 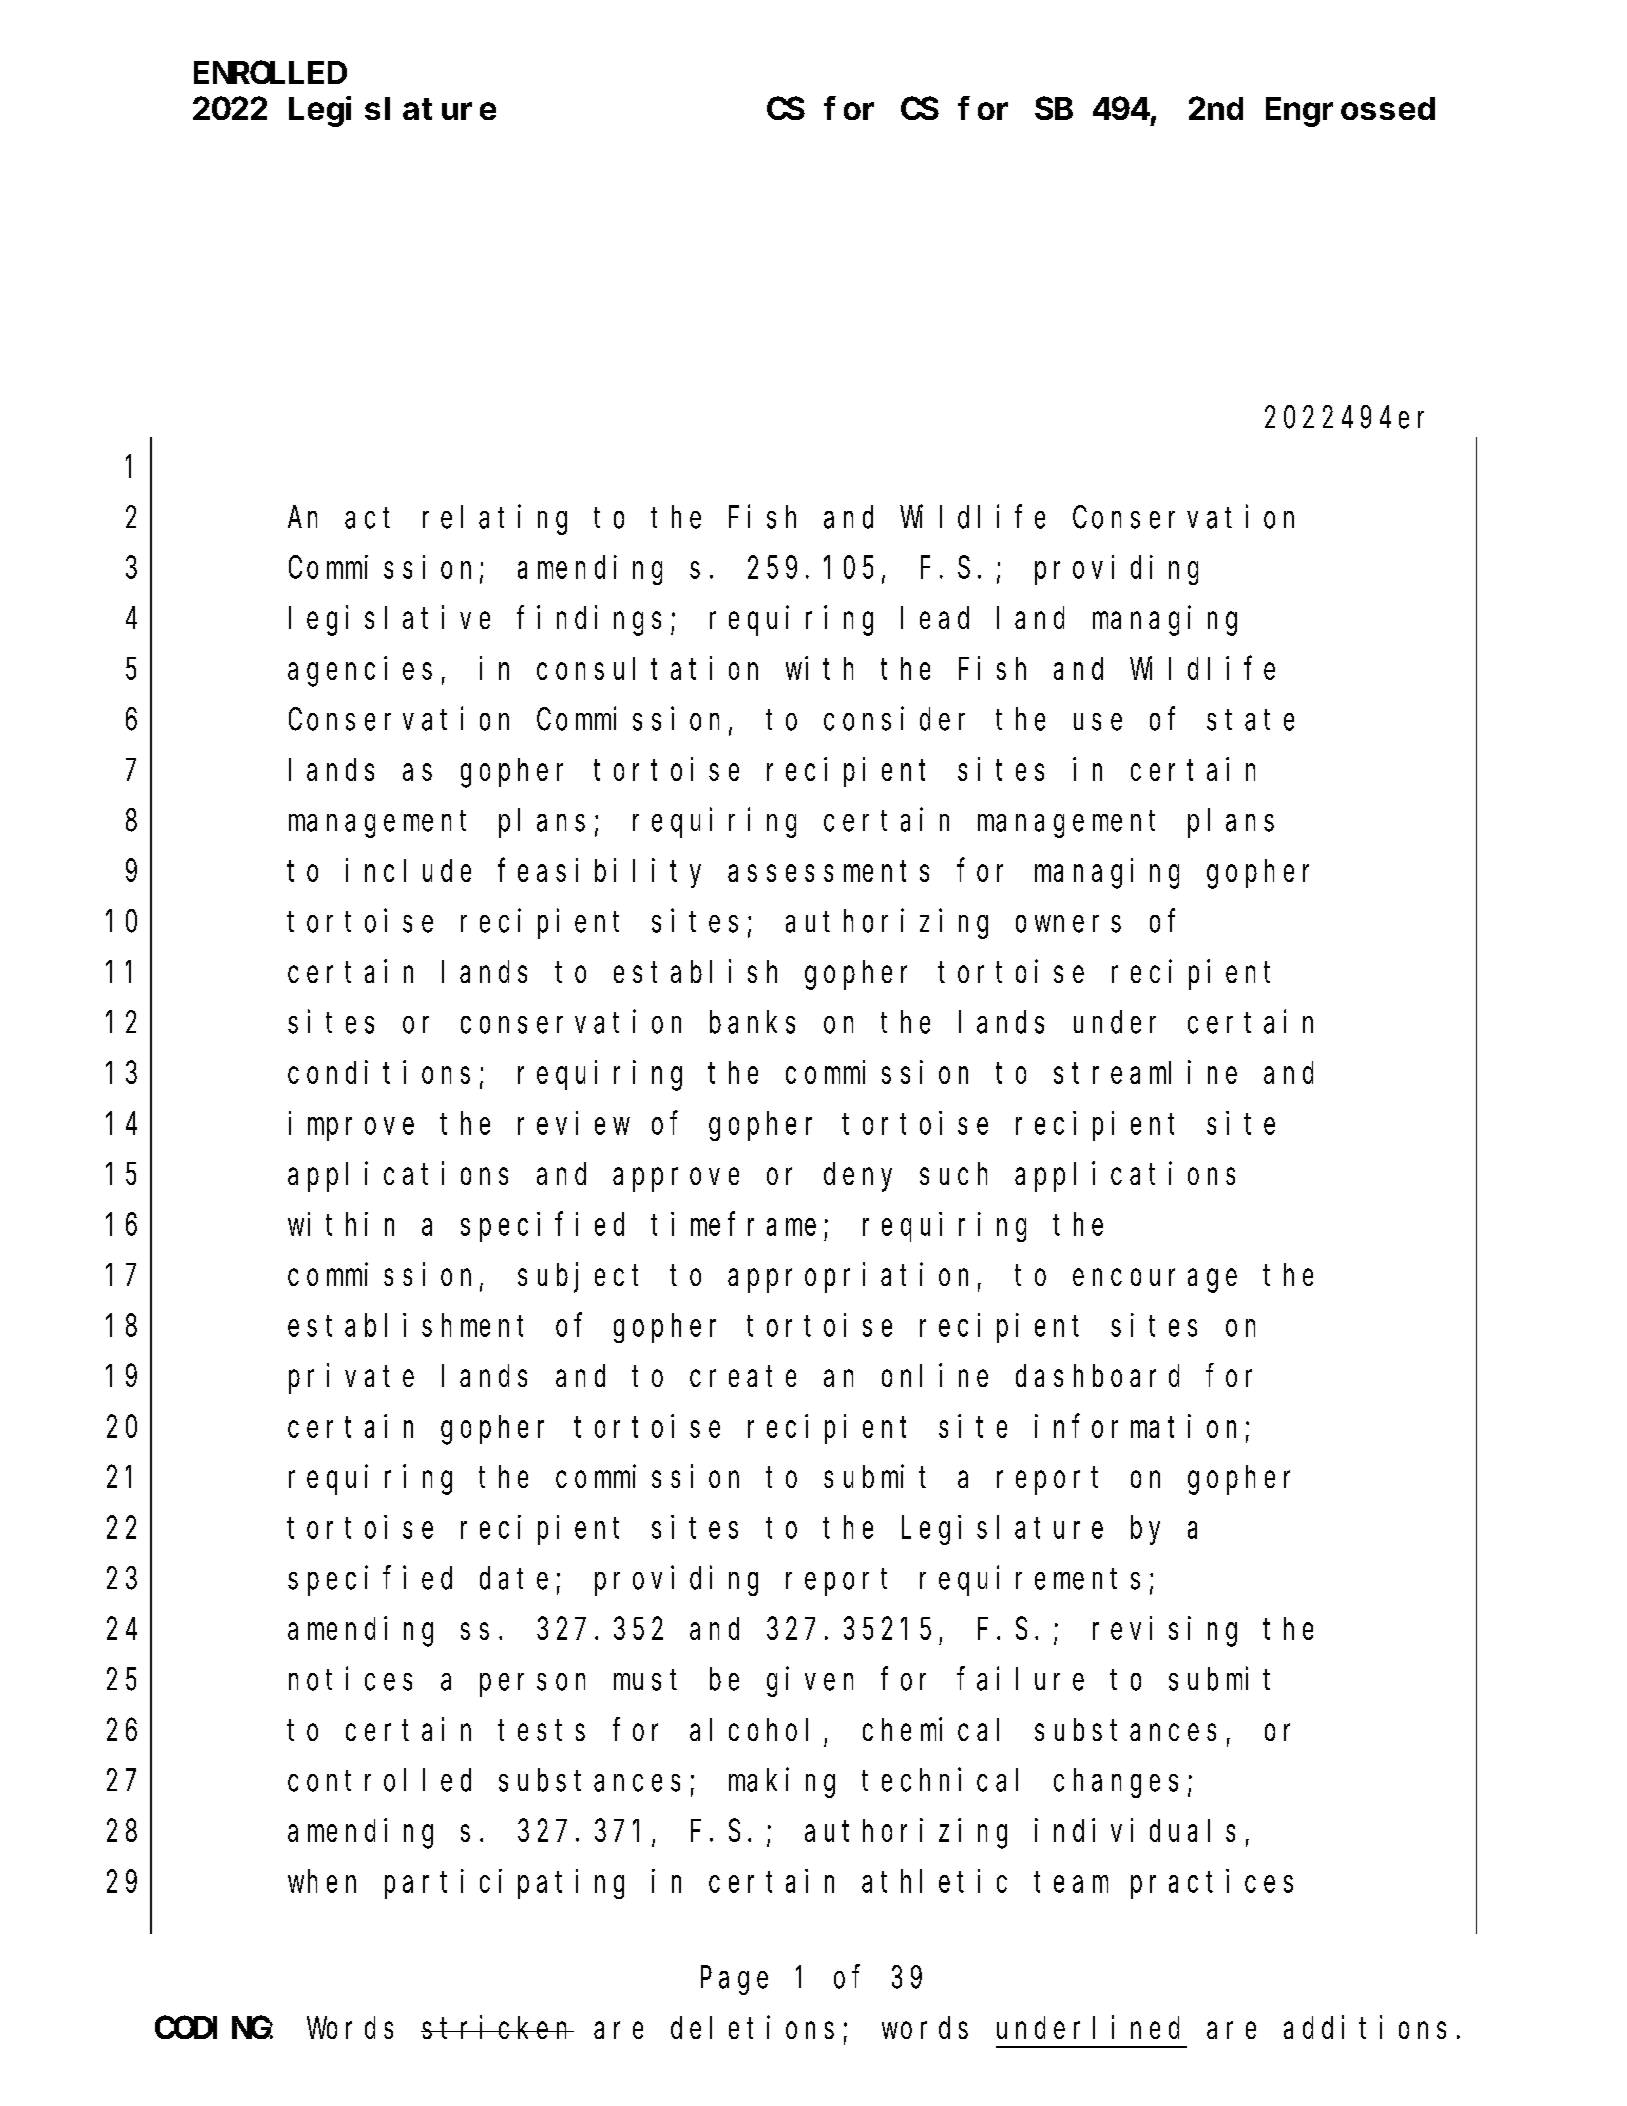 What do you see at coordinates (828, 871) in the document?
I see `assessments` at bounding box center [828, 871].
